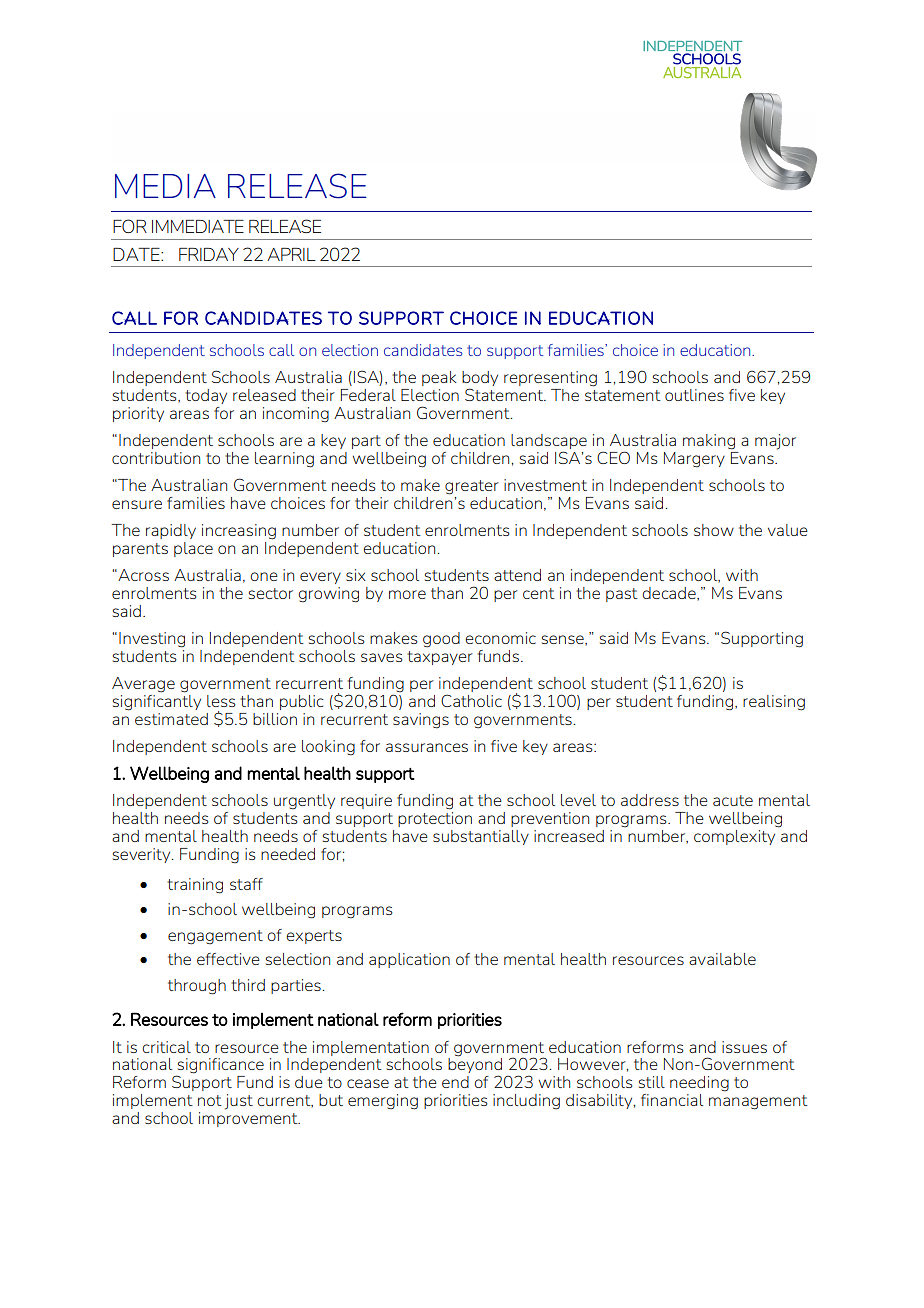  Describe the element at coordinates (774, 703) in the image. I see `realising` at that location.
